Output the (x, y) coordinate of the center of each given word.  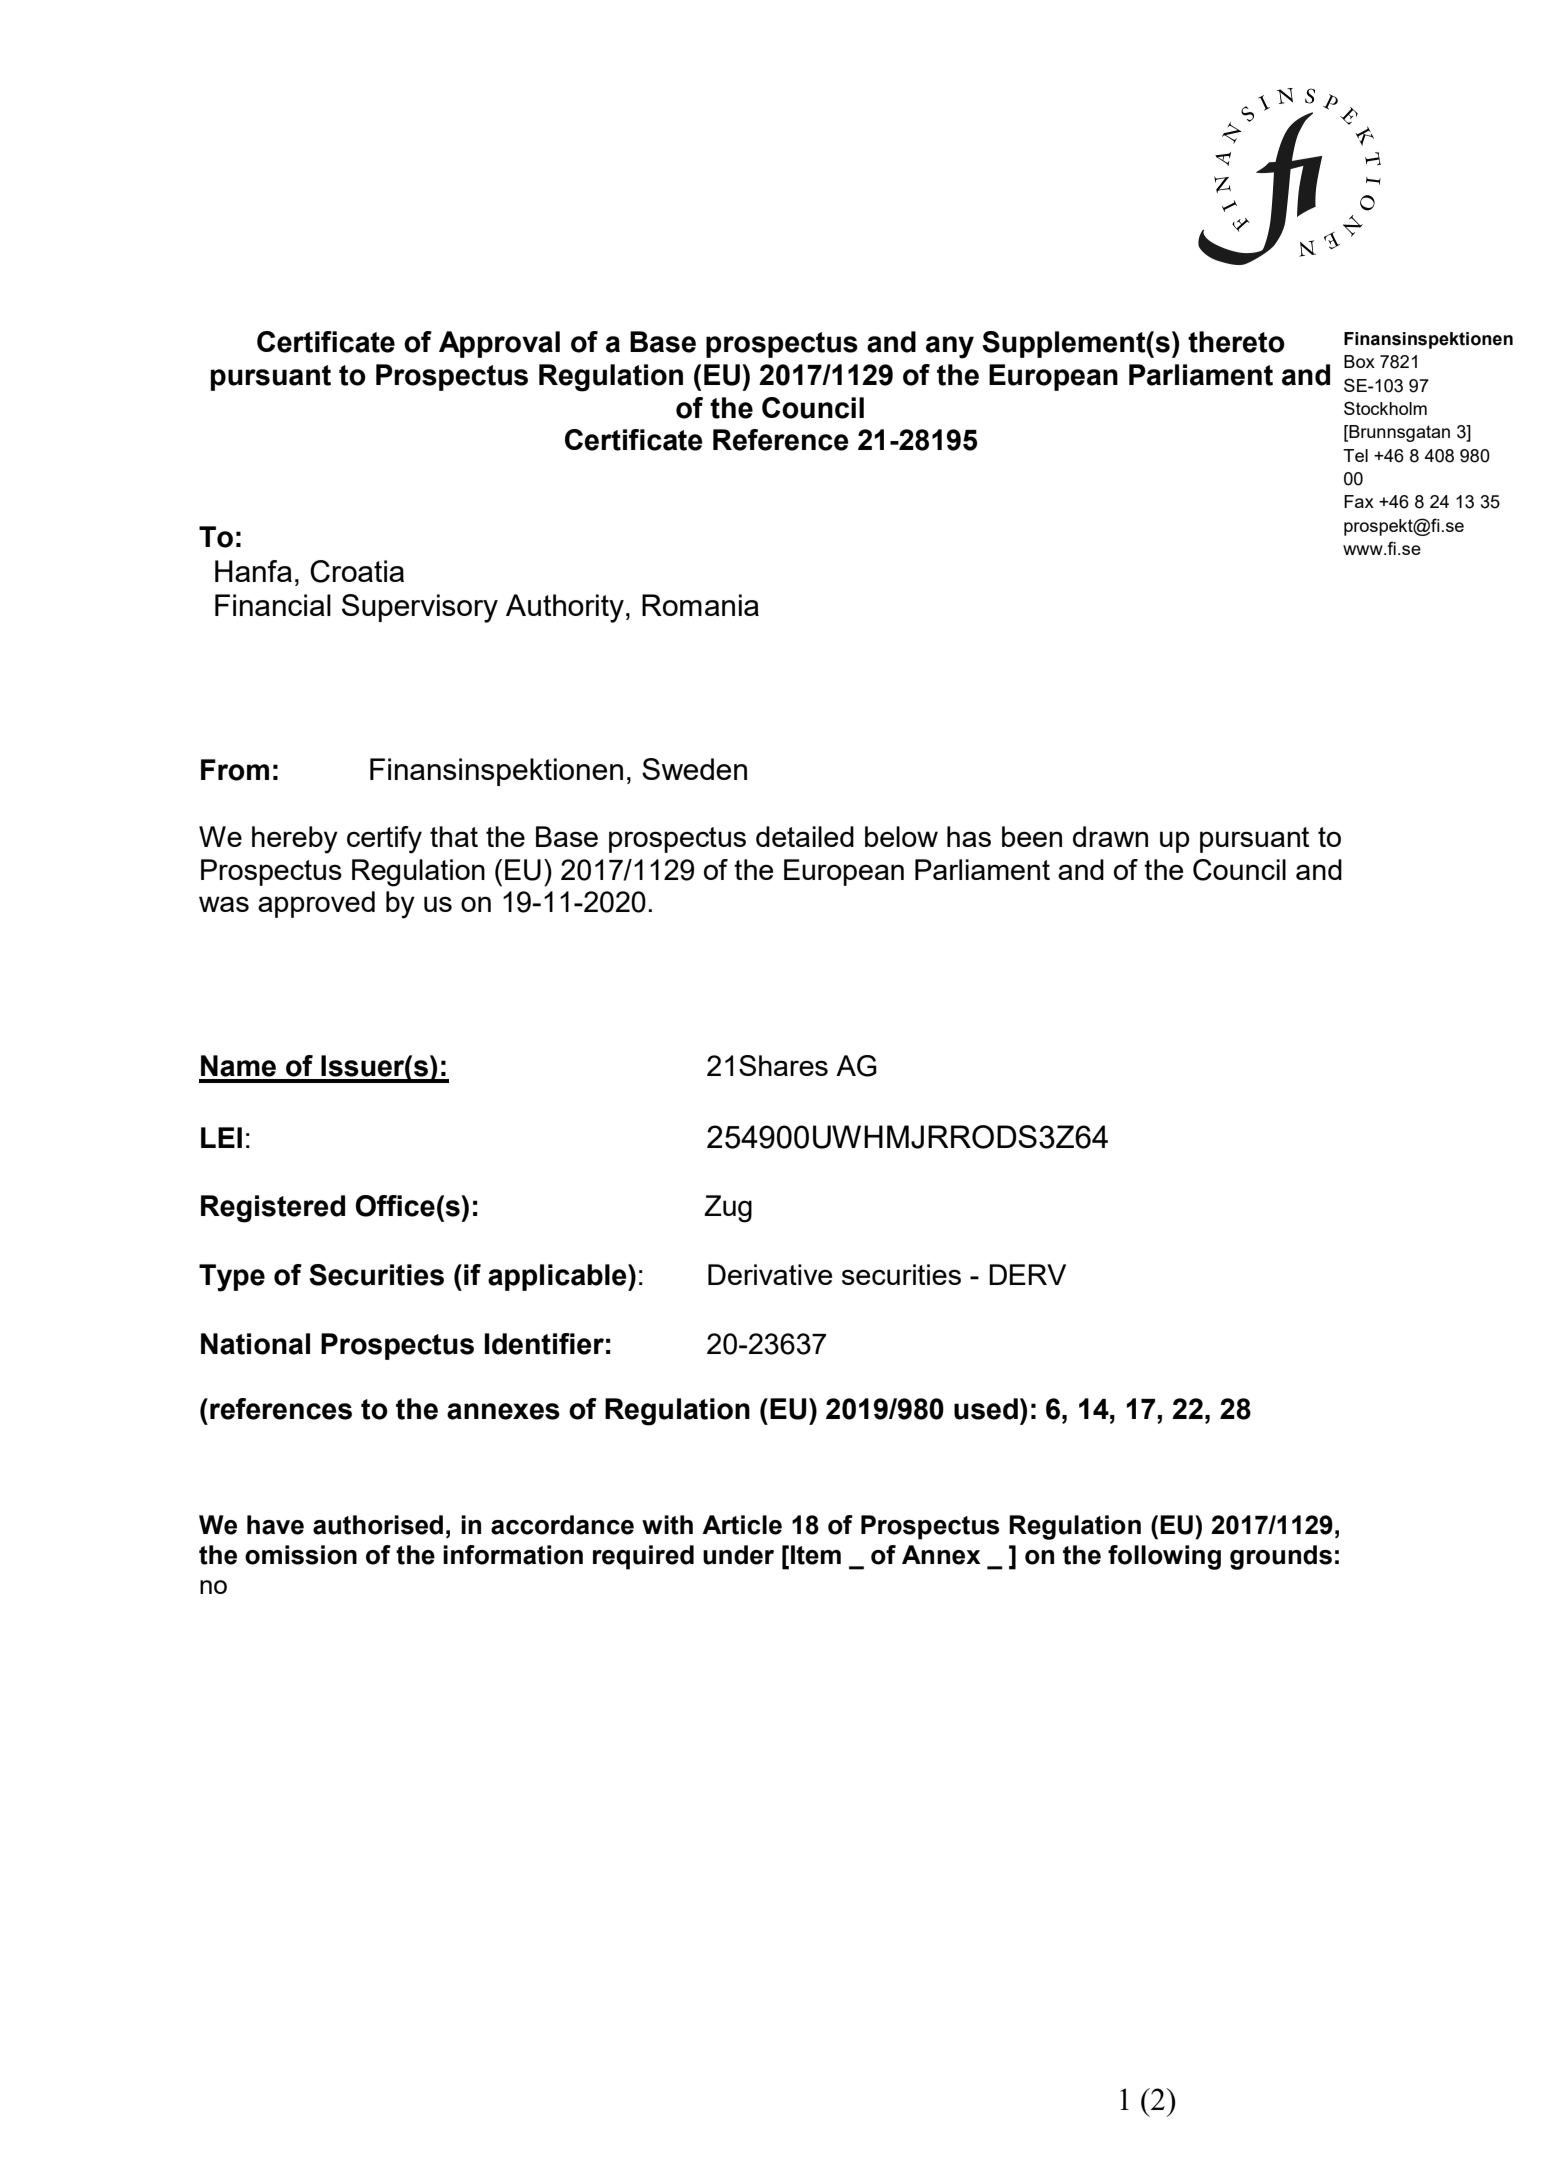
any (950, 347)
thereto (1236, 342)
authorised (378, 1525)
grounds (1281, 1557)
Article (742, 1525)
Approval (499, 344)
